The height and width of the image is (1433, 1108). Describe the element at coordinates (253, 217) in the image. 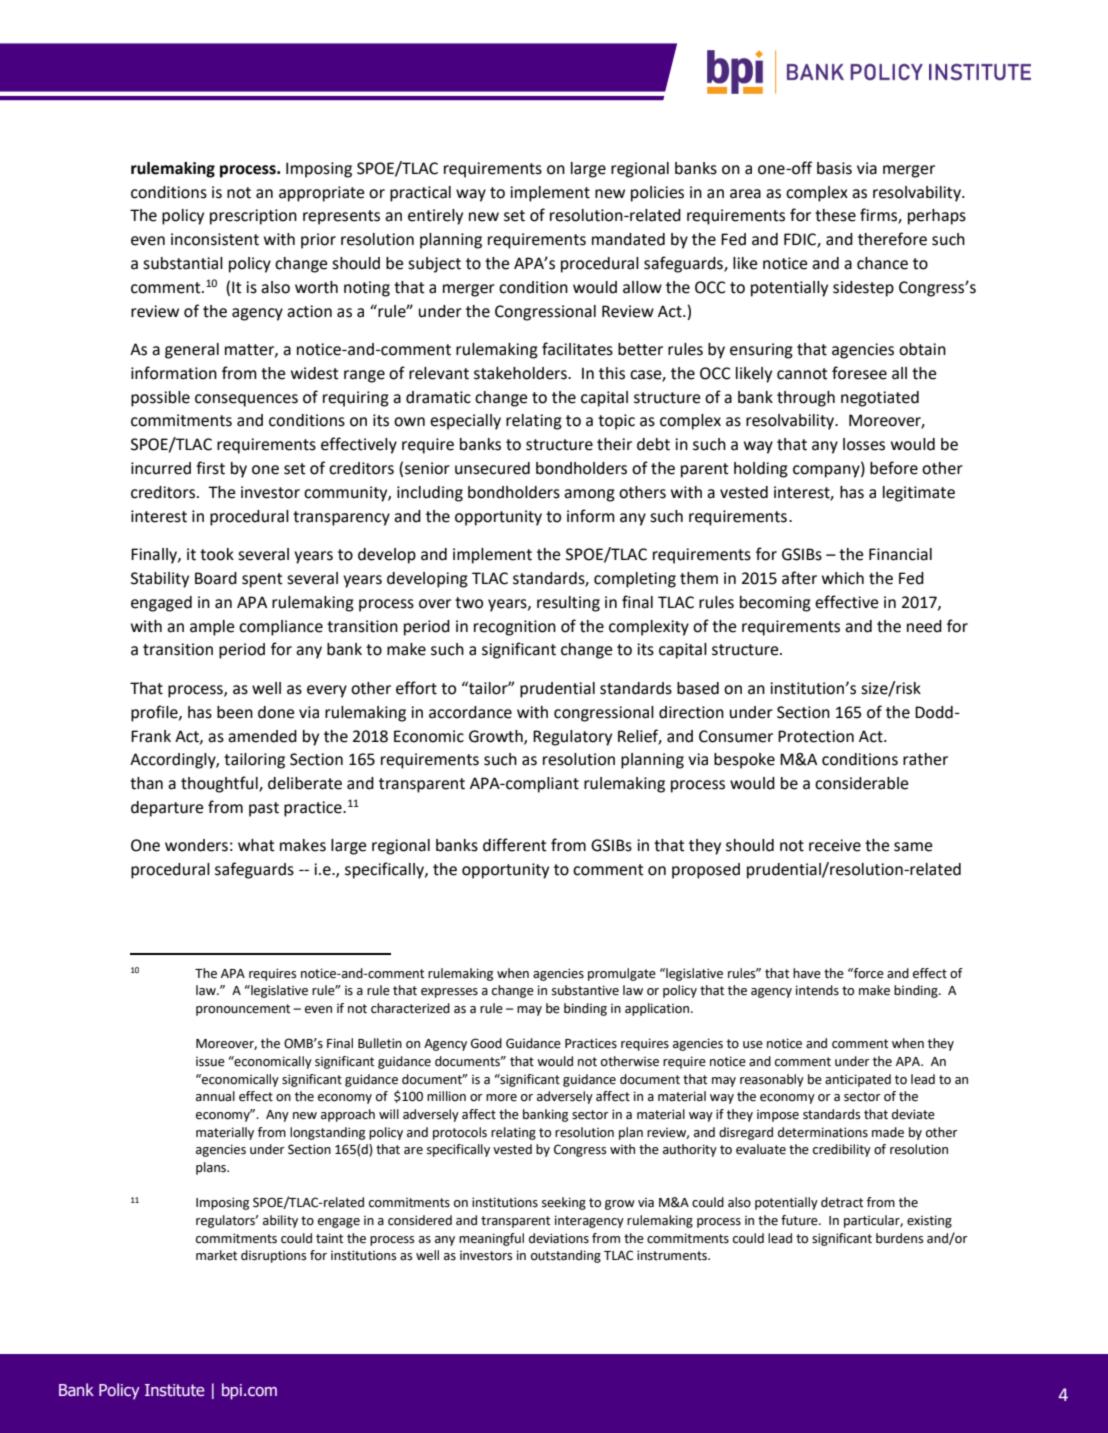

I see `prescription` at that location.
